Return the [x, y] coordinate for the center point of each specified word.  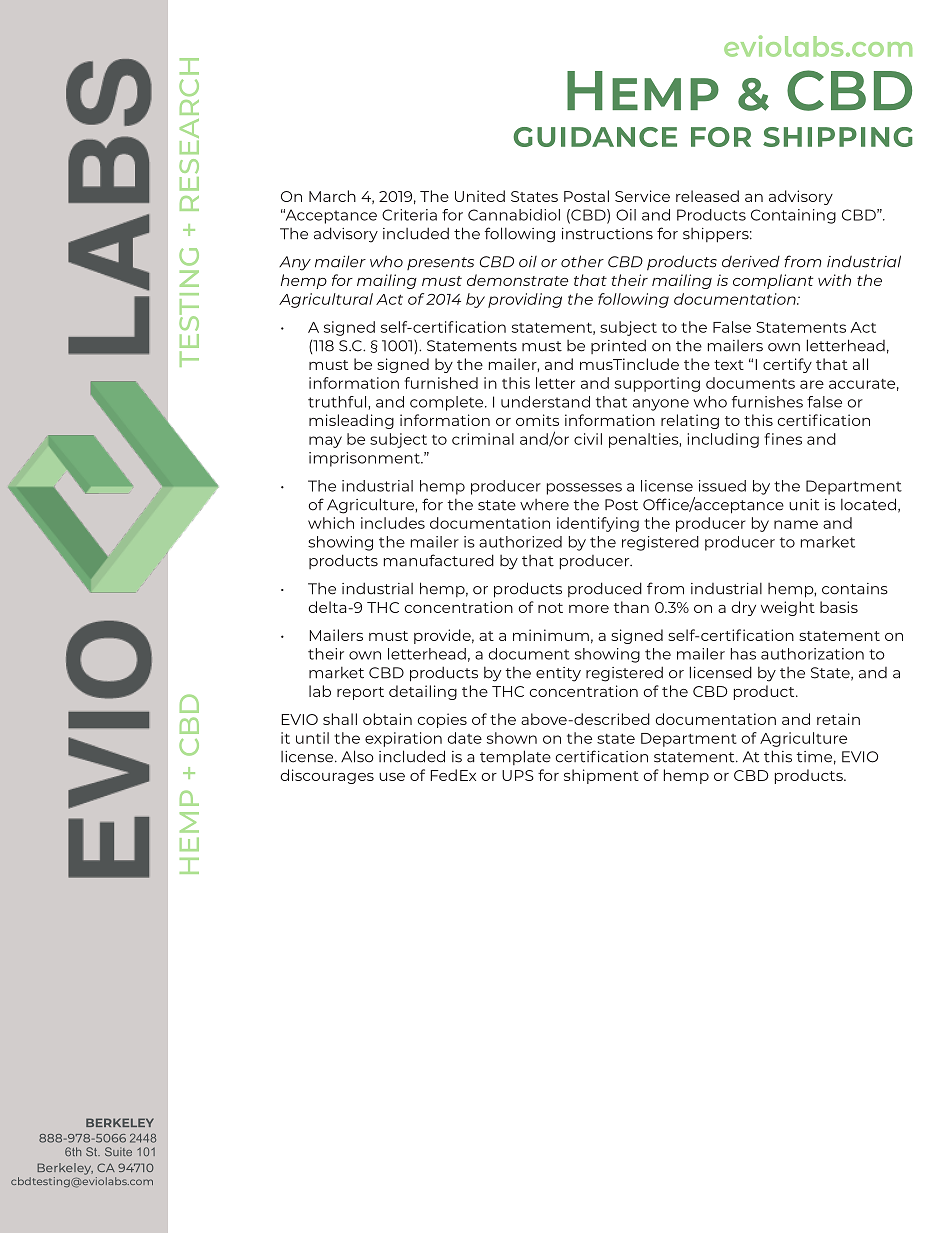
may [325, 442]
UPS [518, 775]
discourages [327, 776]
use [392, 777]
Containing [793, 216]
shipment [601, 776]
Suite [118, 1152]
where [544, 505]
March [332, 196]
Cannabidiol [514, 215]
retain [838, 719]
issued [722, 486]
